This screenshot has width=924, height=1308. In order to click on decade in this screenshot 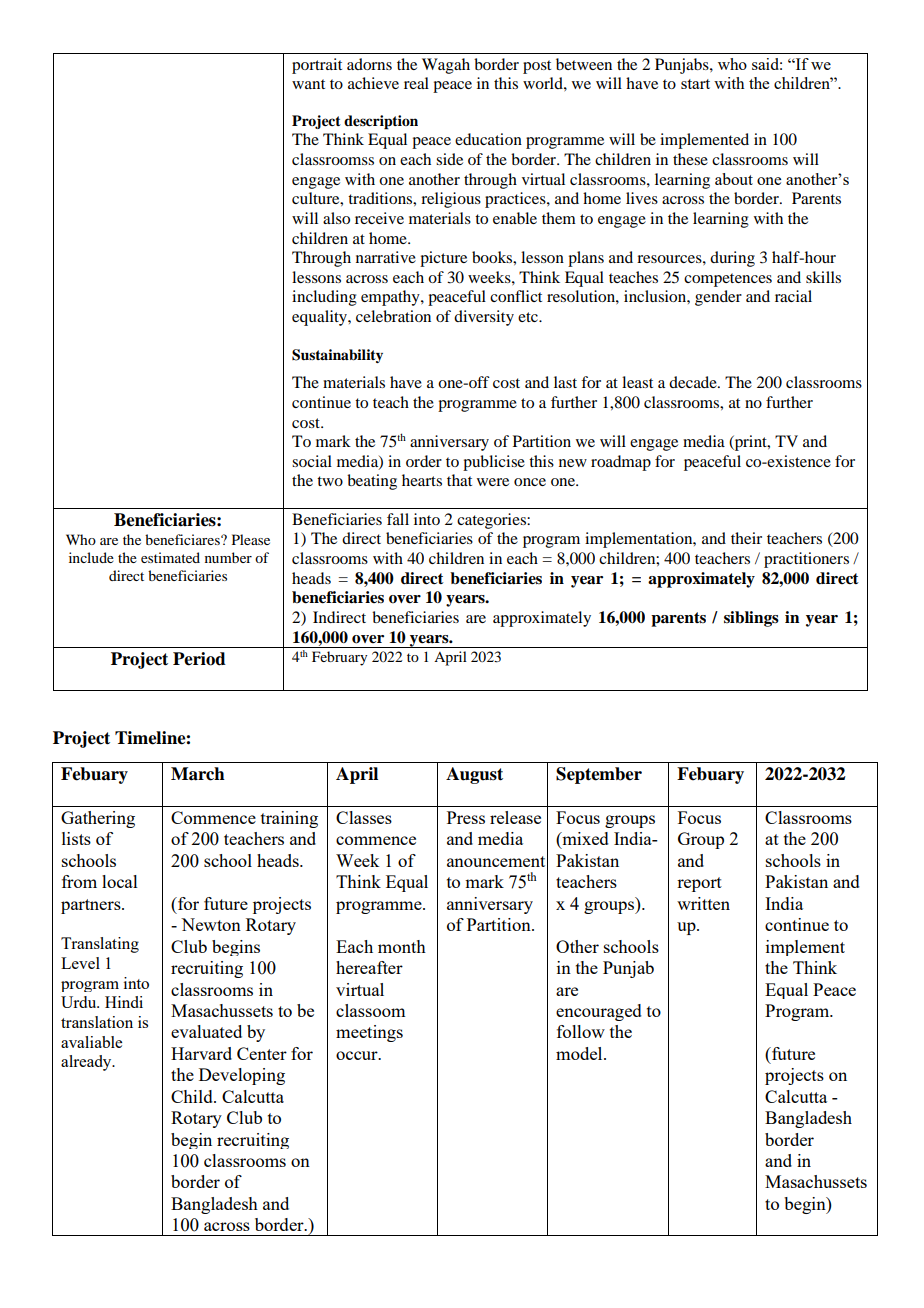, I will do `click(694, 382)`.
